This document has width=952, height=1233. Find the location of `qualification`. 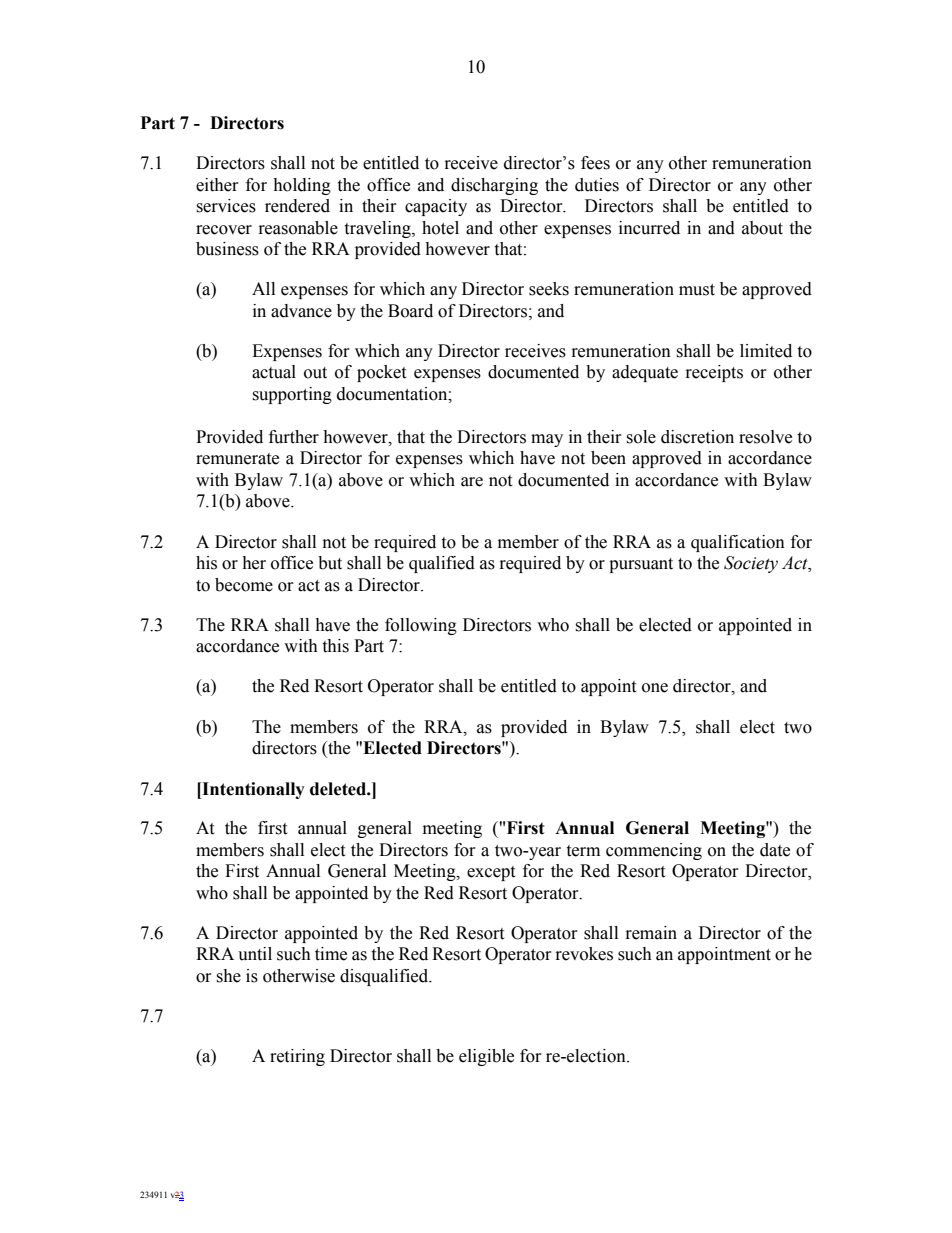

qualification is located at coordinates (738, 543).
